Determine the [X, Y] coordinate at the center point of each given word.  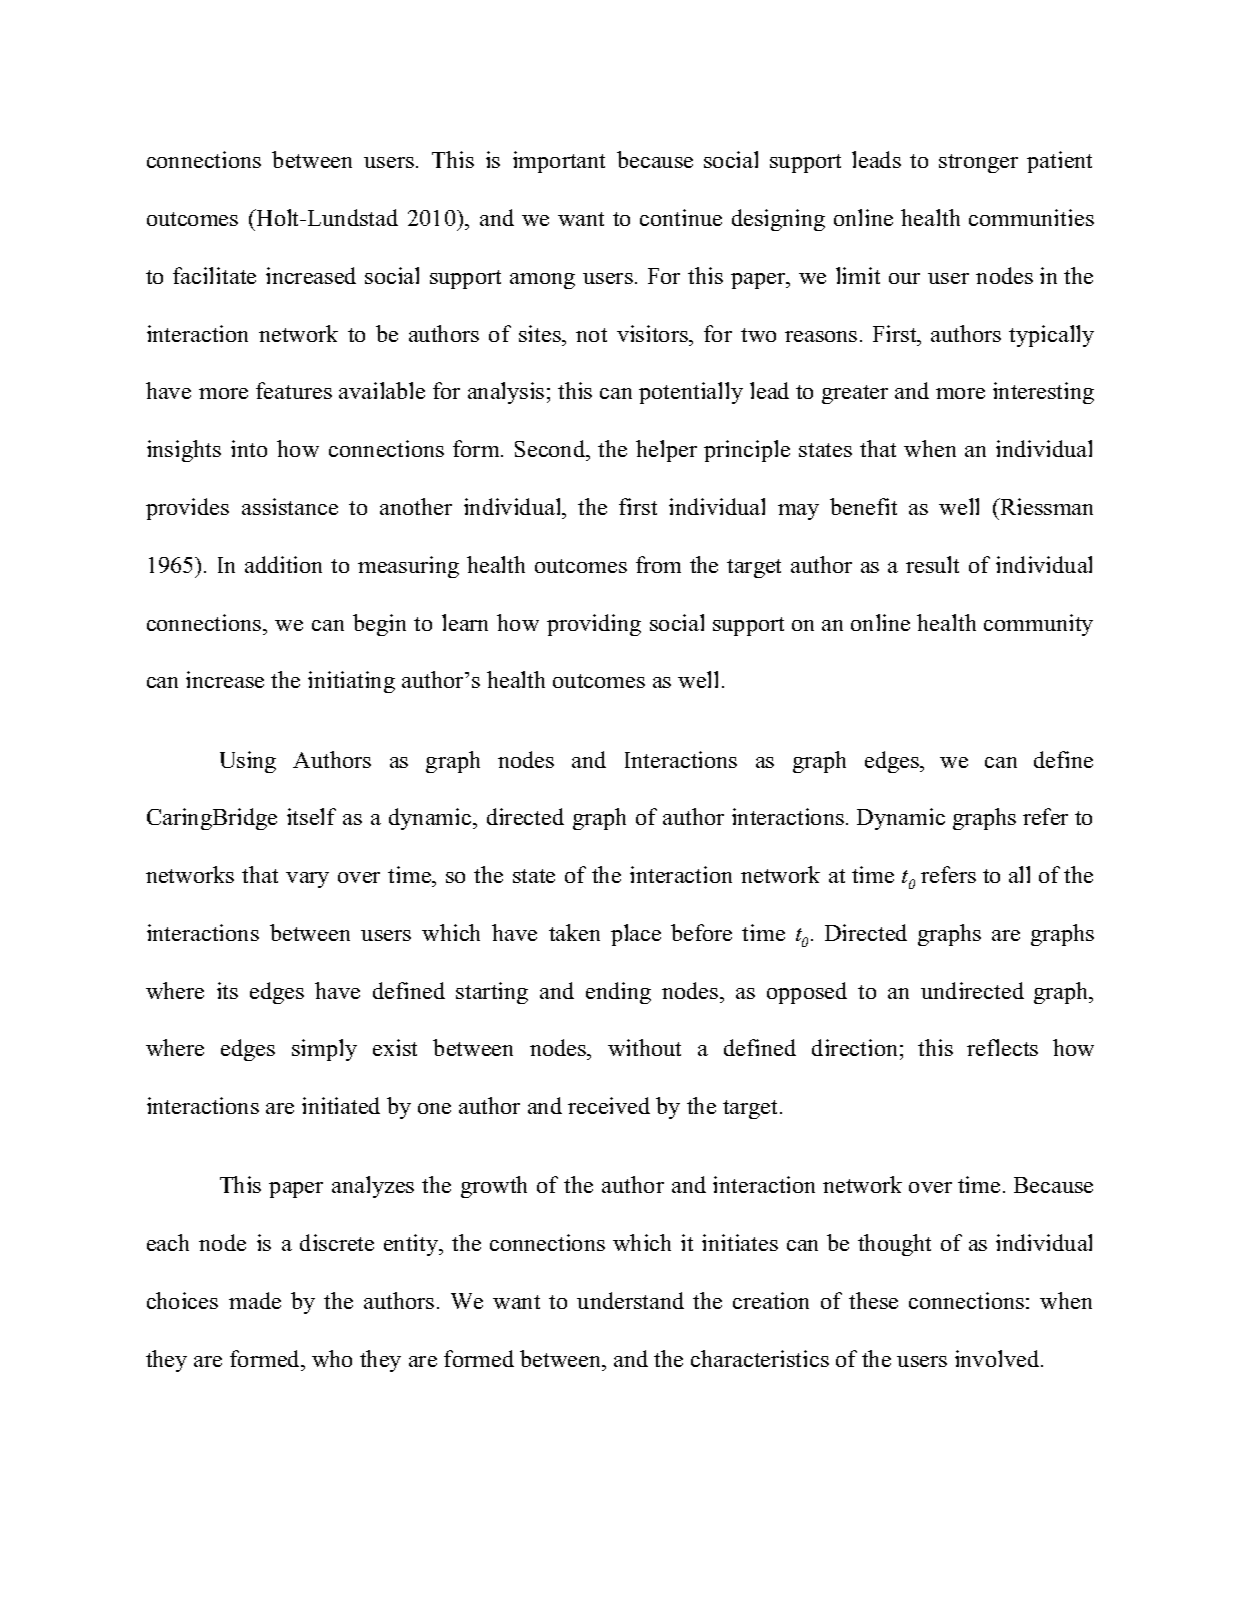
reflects [1002, 1047]
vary [307, 880]
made [255, 1300]
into [249, 448]
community [1038, 625]
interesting [1043, 393]
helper [666, 451]
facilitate [214, 275]
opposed [807, 993]
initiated [341, 1105]
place [636, 935]
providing [594, 625]
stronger [978, 163]
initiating [351, 682]
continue [681, 217]
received [609, 1105]
